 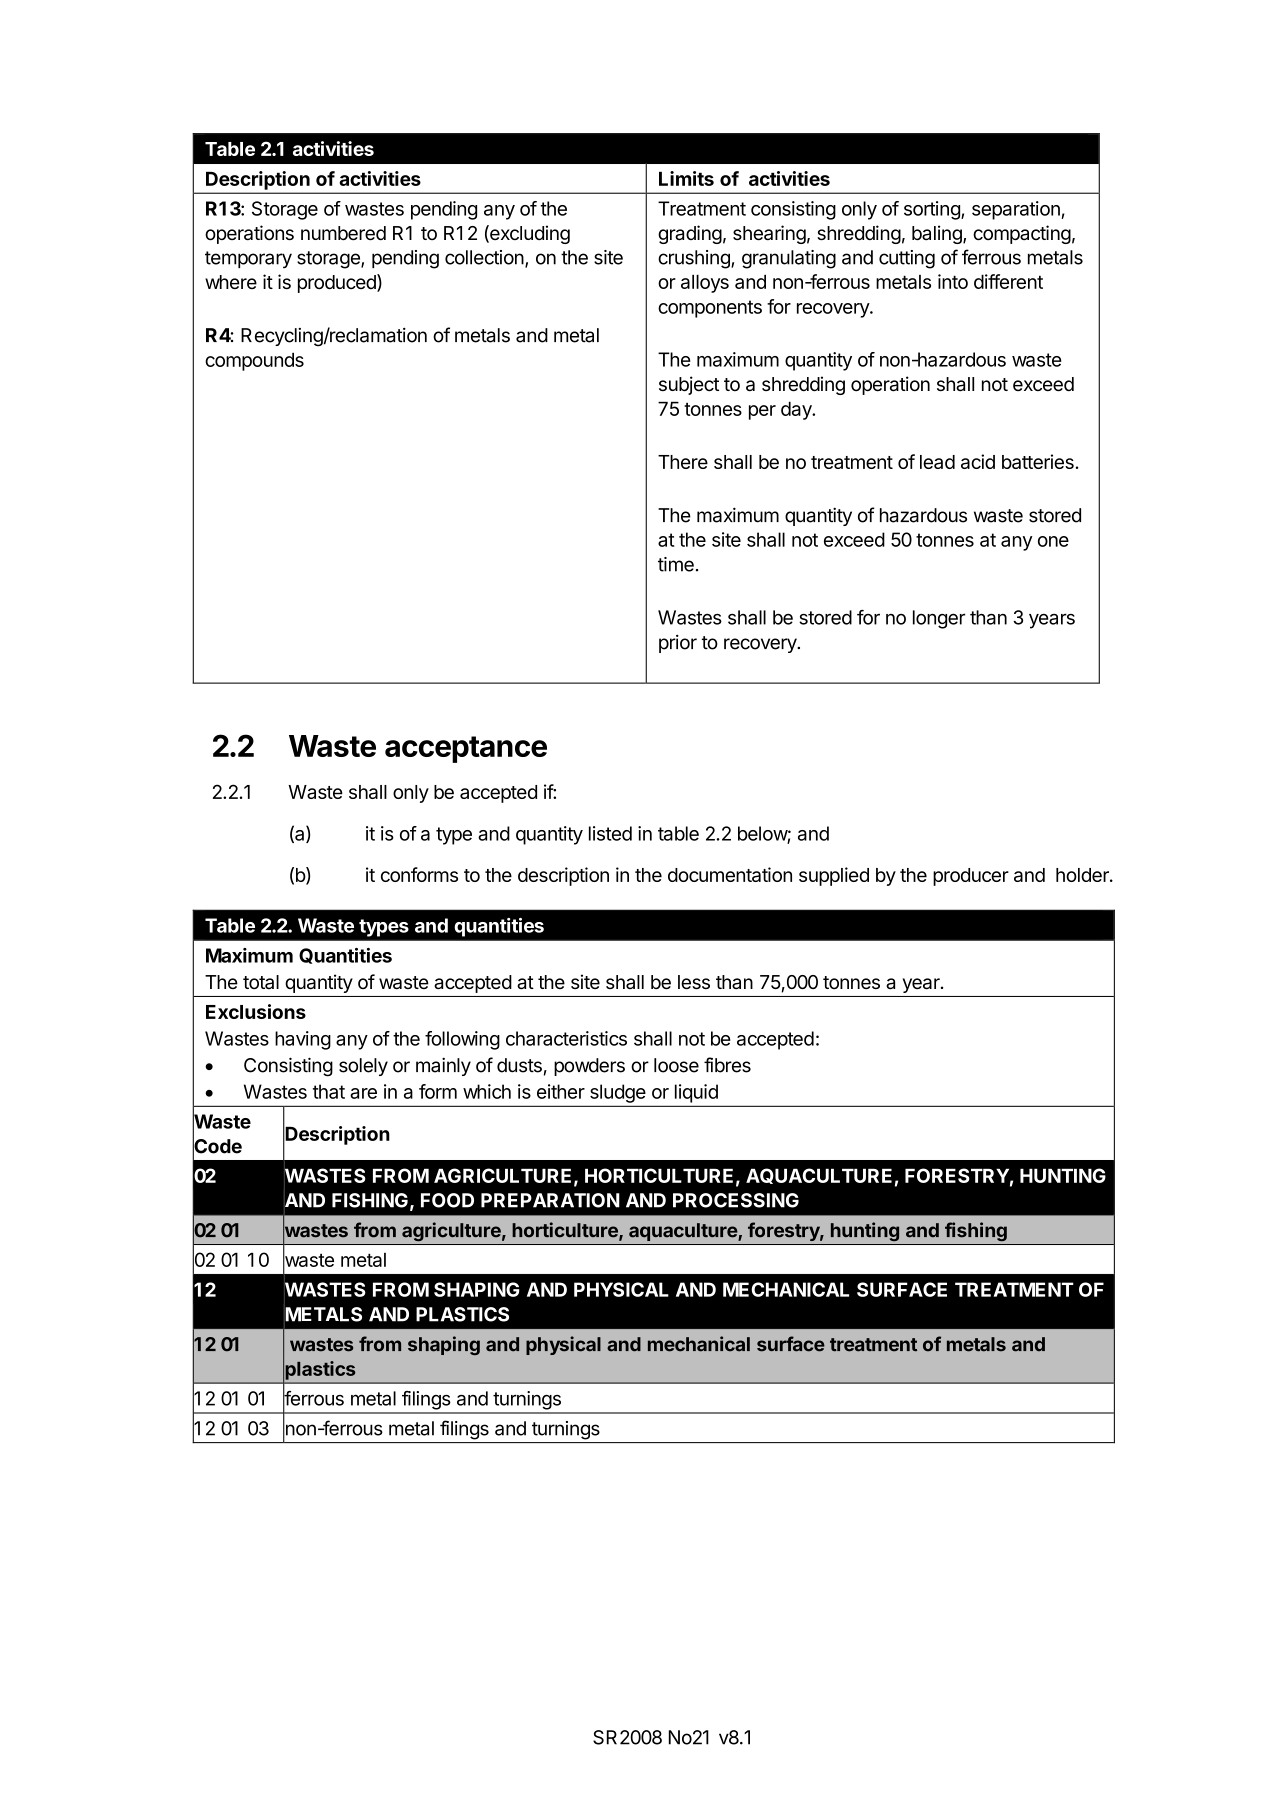 What do you see at coordinates (254, 361) in the image?
I see `compounds` at bounding box center [254, 361].
